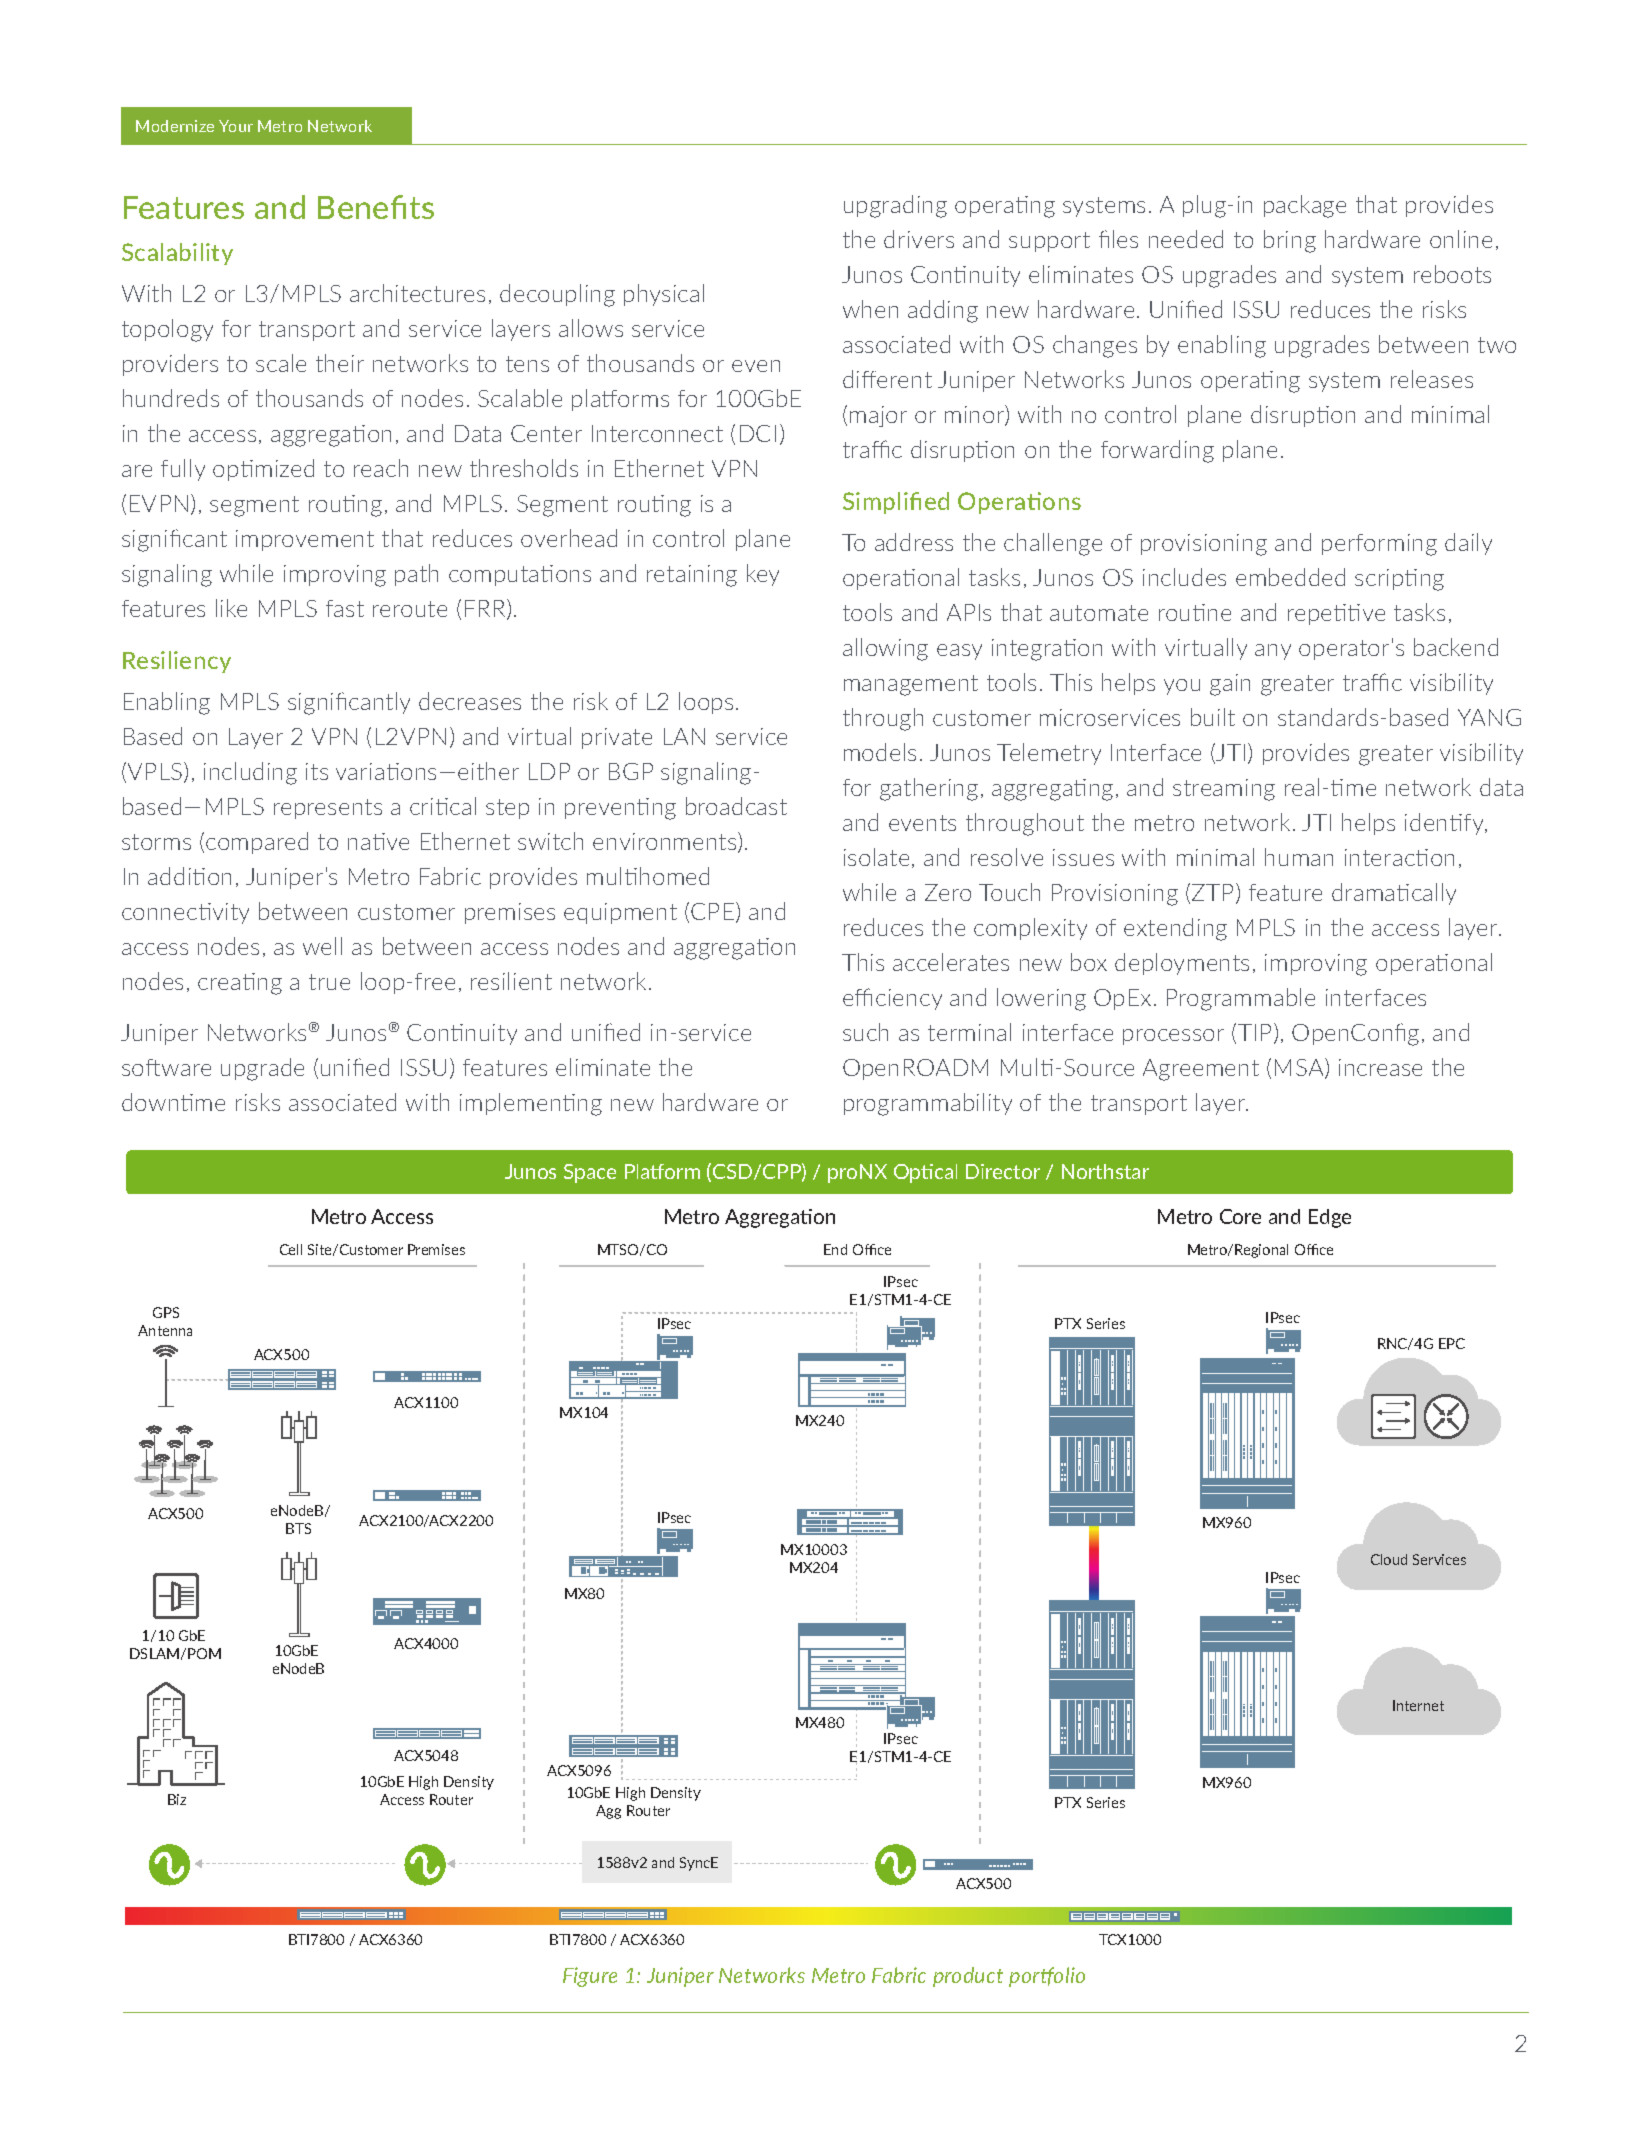 This screenshot has height=2133, width=1648. Describe the element at coordinates (376, 207) in the screenshot. I see `Benefits` at that location.
